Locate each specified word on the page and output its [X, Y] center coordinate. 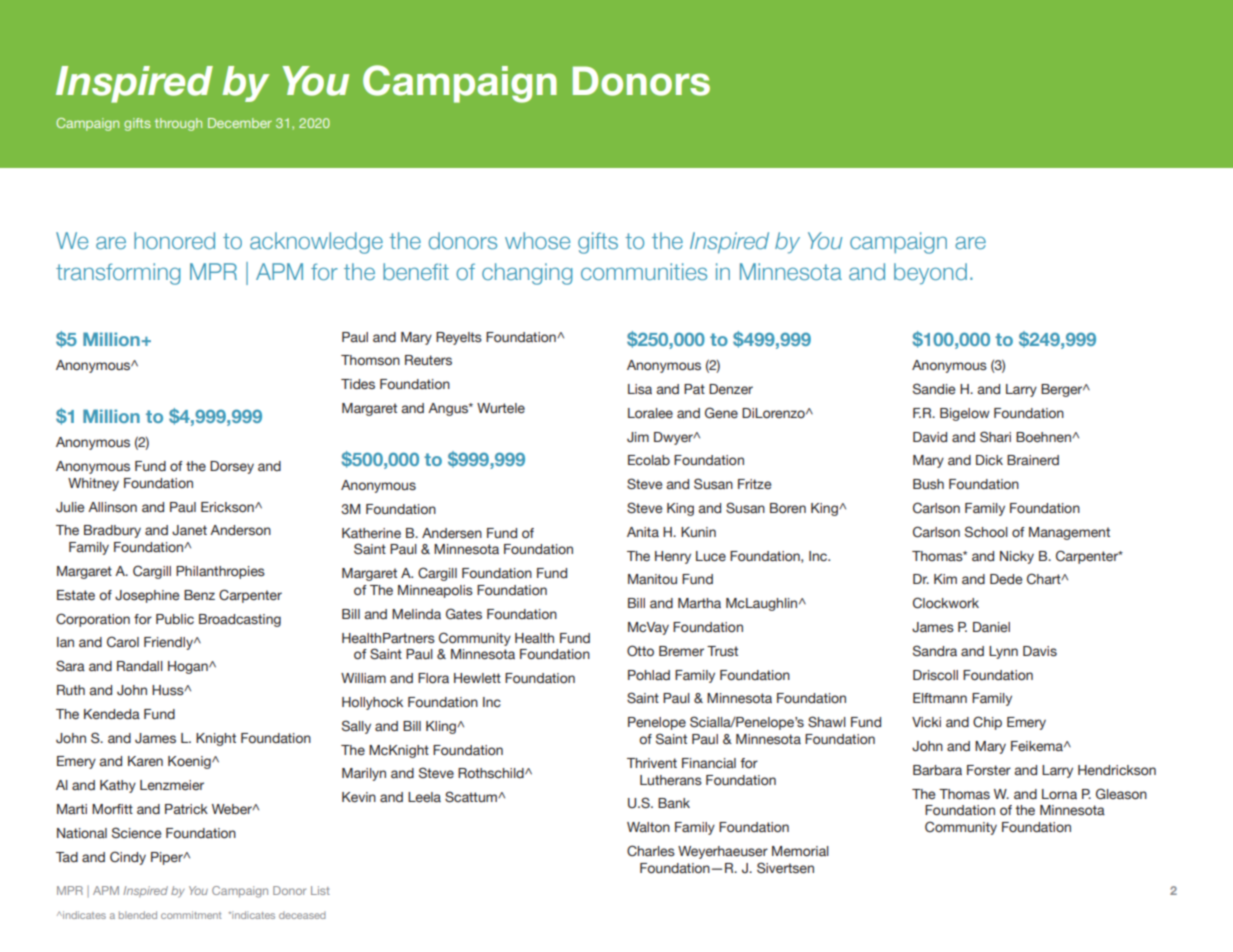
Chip [987, 723]
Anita [643, 532]
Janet [189, 530]
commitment [191, 915]
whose [537, 240]
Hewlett [477, 678]
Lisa [640, 389]
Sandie [934, 389]
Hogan [189, 667]
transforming [118, 274]
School [986, 532]
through [178, 124]
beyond [930, 273]
